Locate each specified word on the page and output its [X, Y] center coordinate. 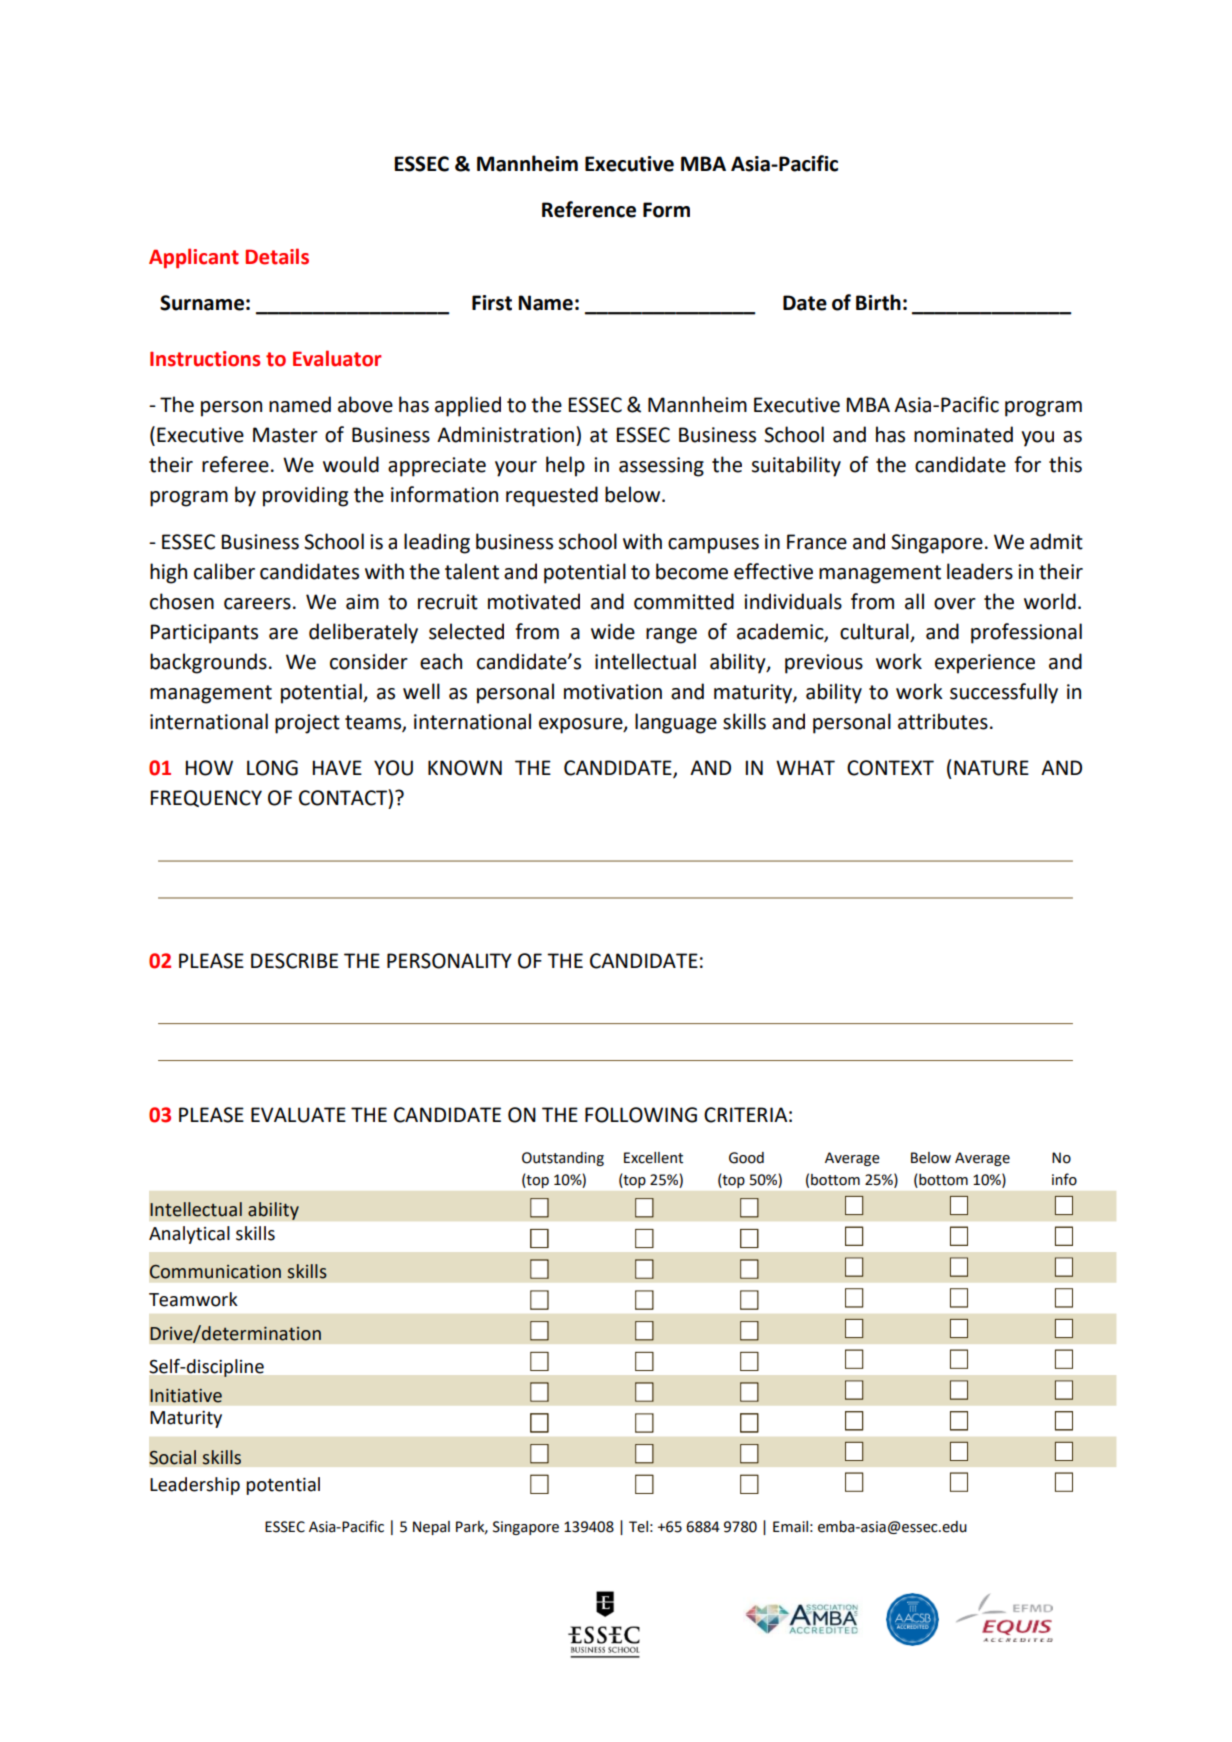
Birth [878, 302]
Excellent [653, 1158]
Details [277, 256]
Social [172, 1457]
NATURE [991, 768]
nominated [963, 434]
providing [305, 496]
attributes [943, 721]
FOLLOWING [641, 1115]
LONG [272, 768]
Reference [589, 209]
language [676, 723]
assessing [661, 467]
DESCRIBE [294, 961]
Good [746, 1158]
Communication [215, 1272]
